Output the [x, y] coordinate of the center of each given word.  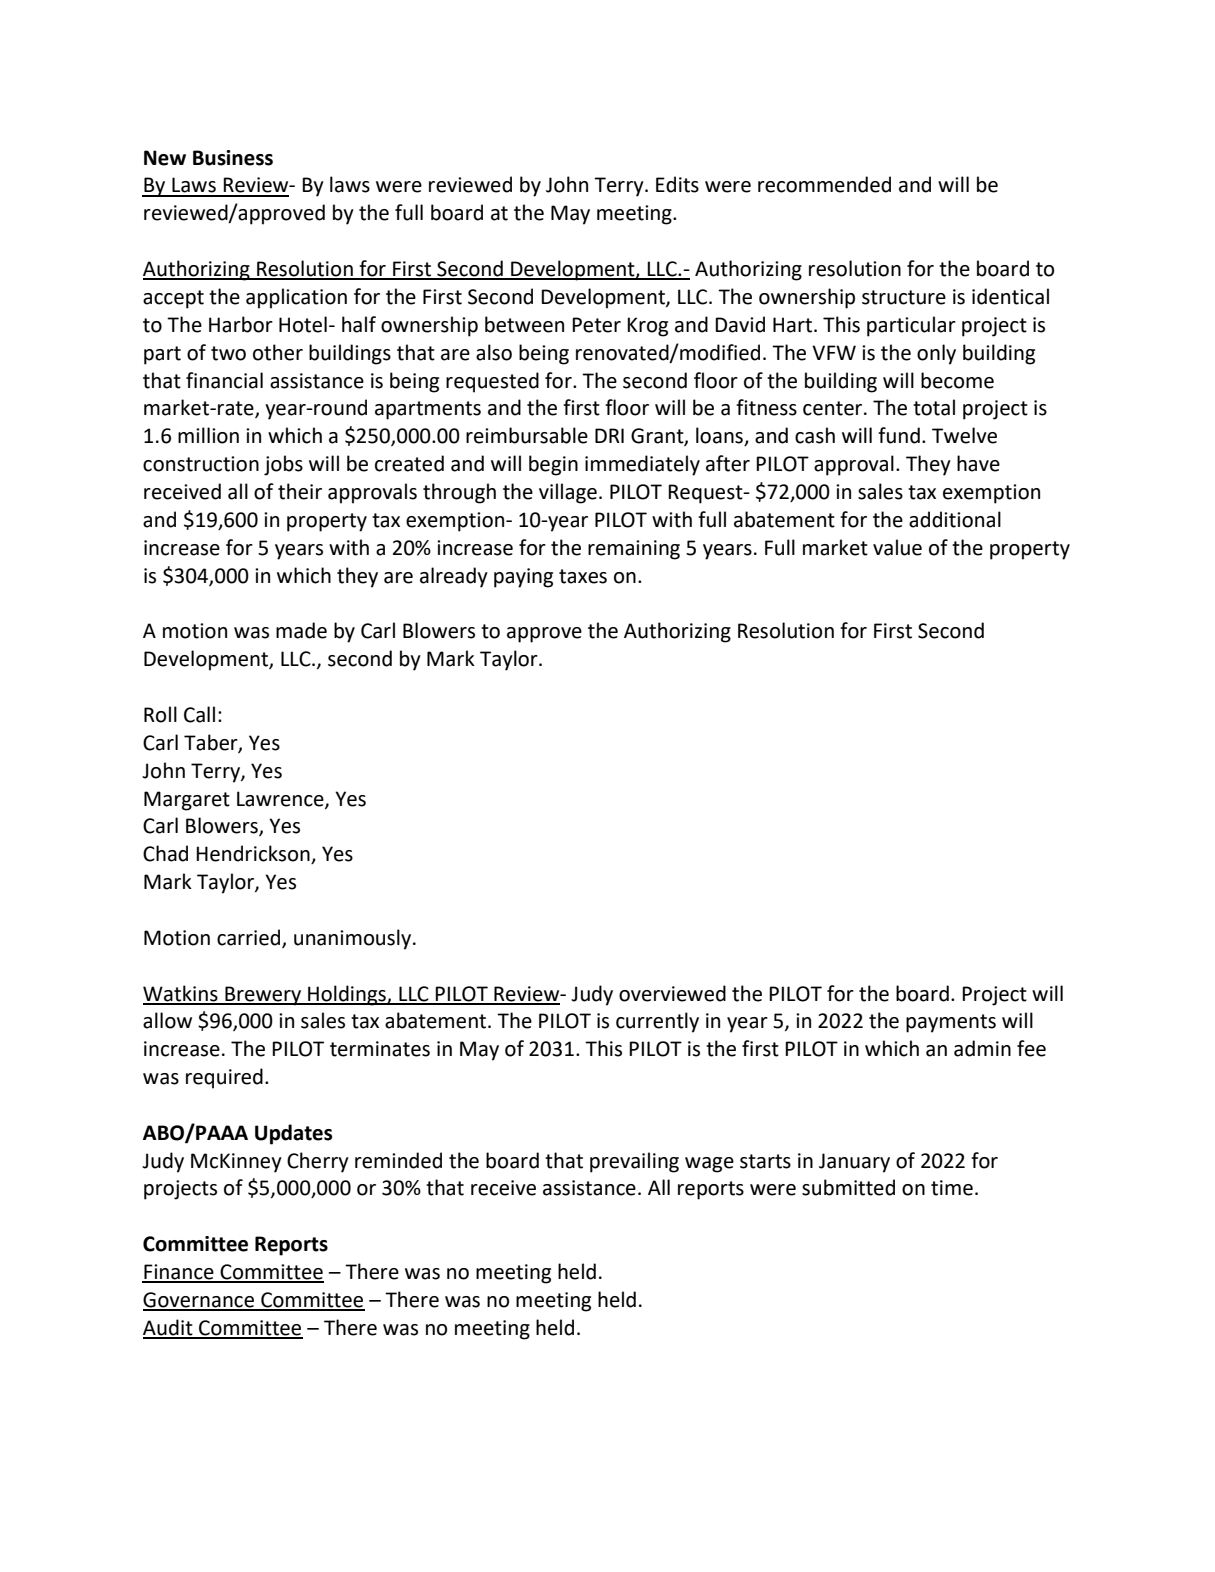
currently [657, 1022]
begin [553, 465]
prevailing [634, 1162]
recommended [824, 184]
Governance [199, 1301]
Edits [677, 184]
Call [199, 714]
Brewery [263, 996]
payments [951, 1023]
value [897, 547]
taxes [583, 576]
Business [233, 158]
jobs [283, 465]
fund [899, 435]
